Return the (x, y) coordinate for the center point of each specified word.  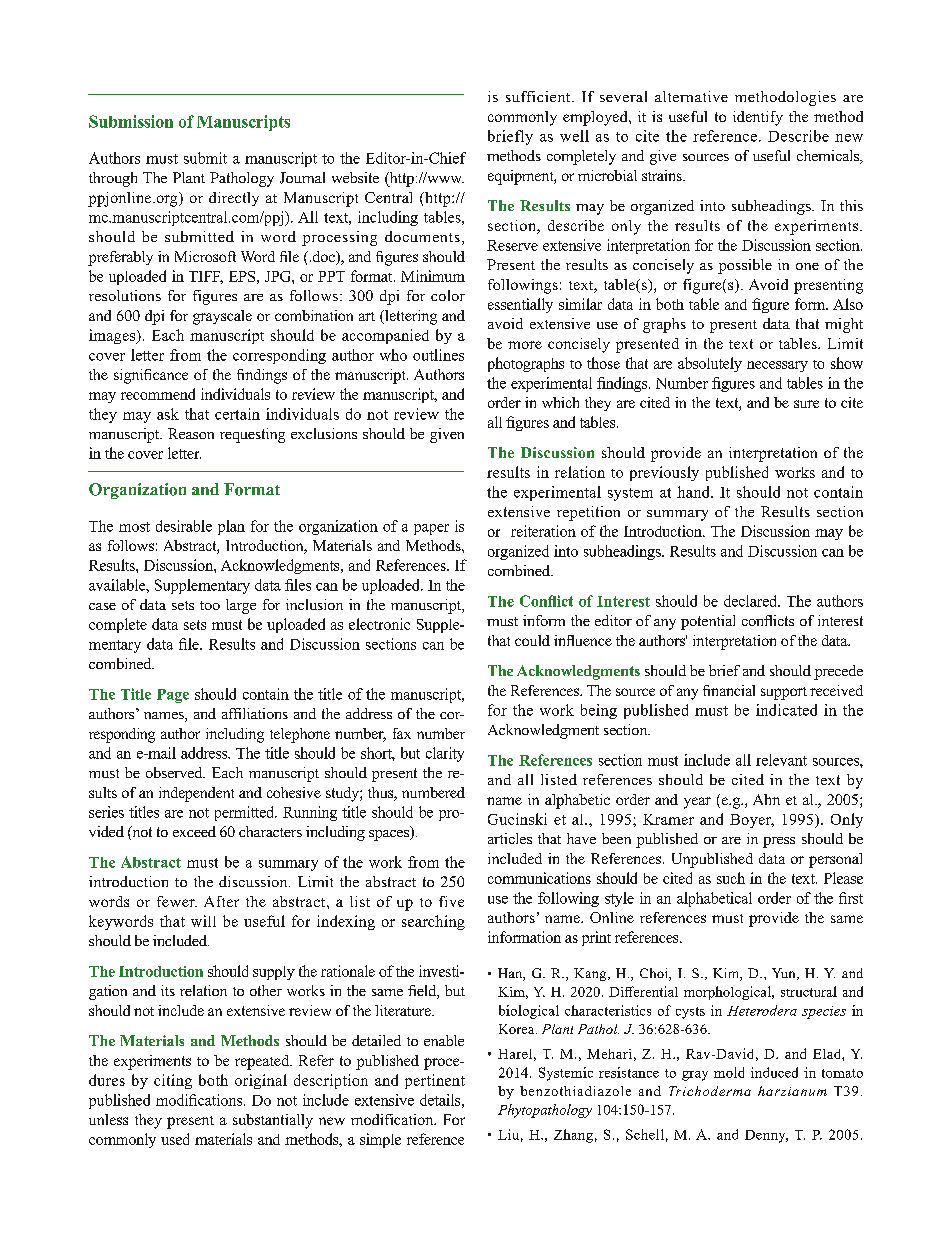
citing (173, 1081)
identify (758, 118)
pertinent (435, 1081)
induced (774, 1072)
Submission (131, 121)
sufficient (539, 96)
